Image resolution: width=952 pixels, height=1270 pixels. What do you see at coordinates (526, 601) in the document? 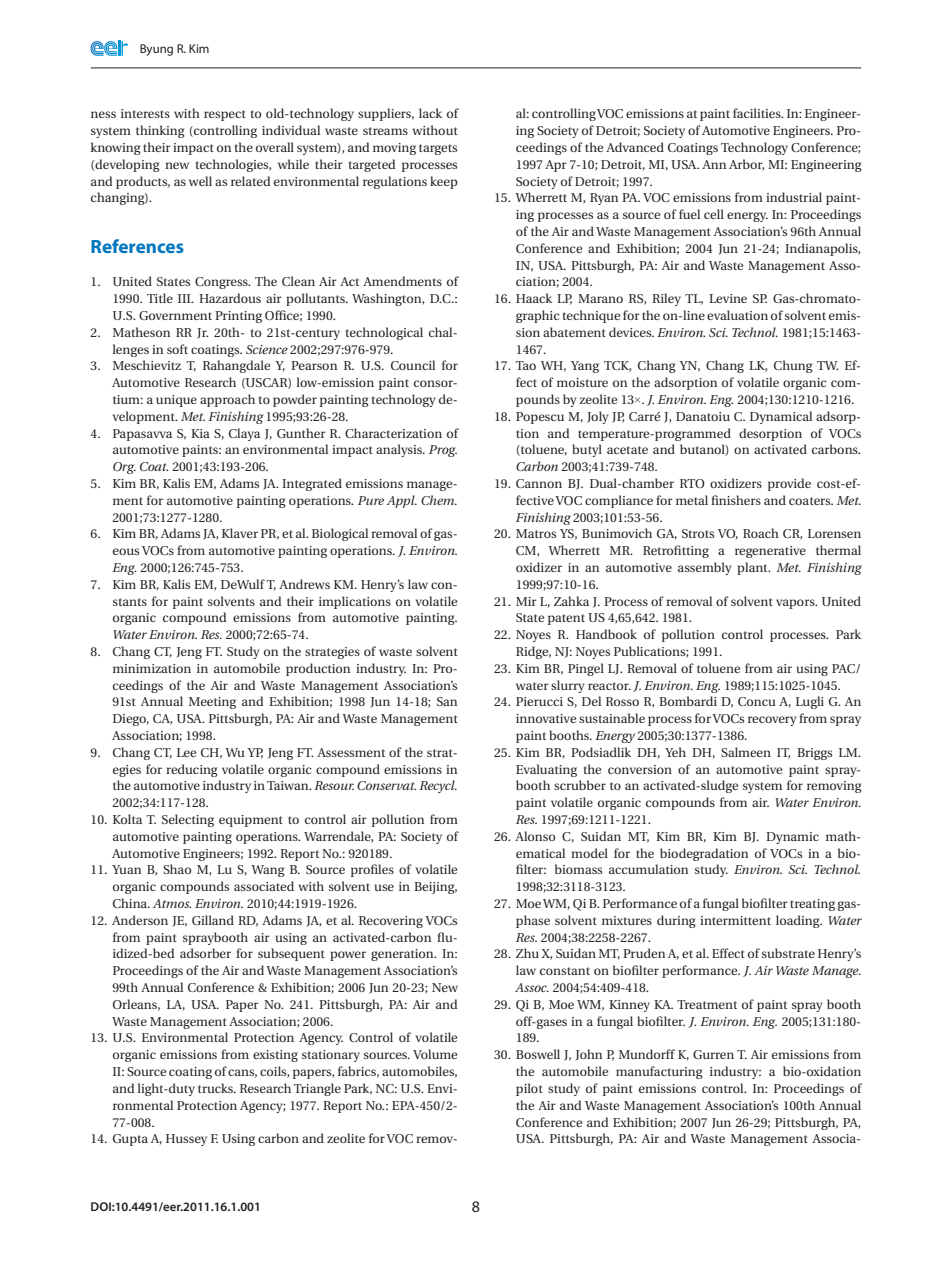
I see `Mir` at bounding box center [526, 601].
